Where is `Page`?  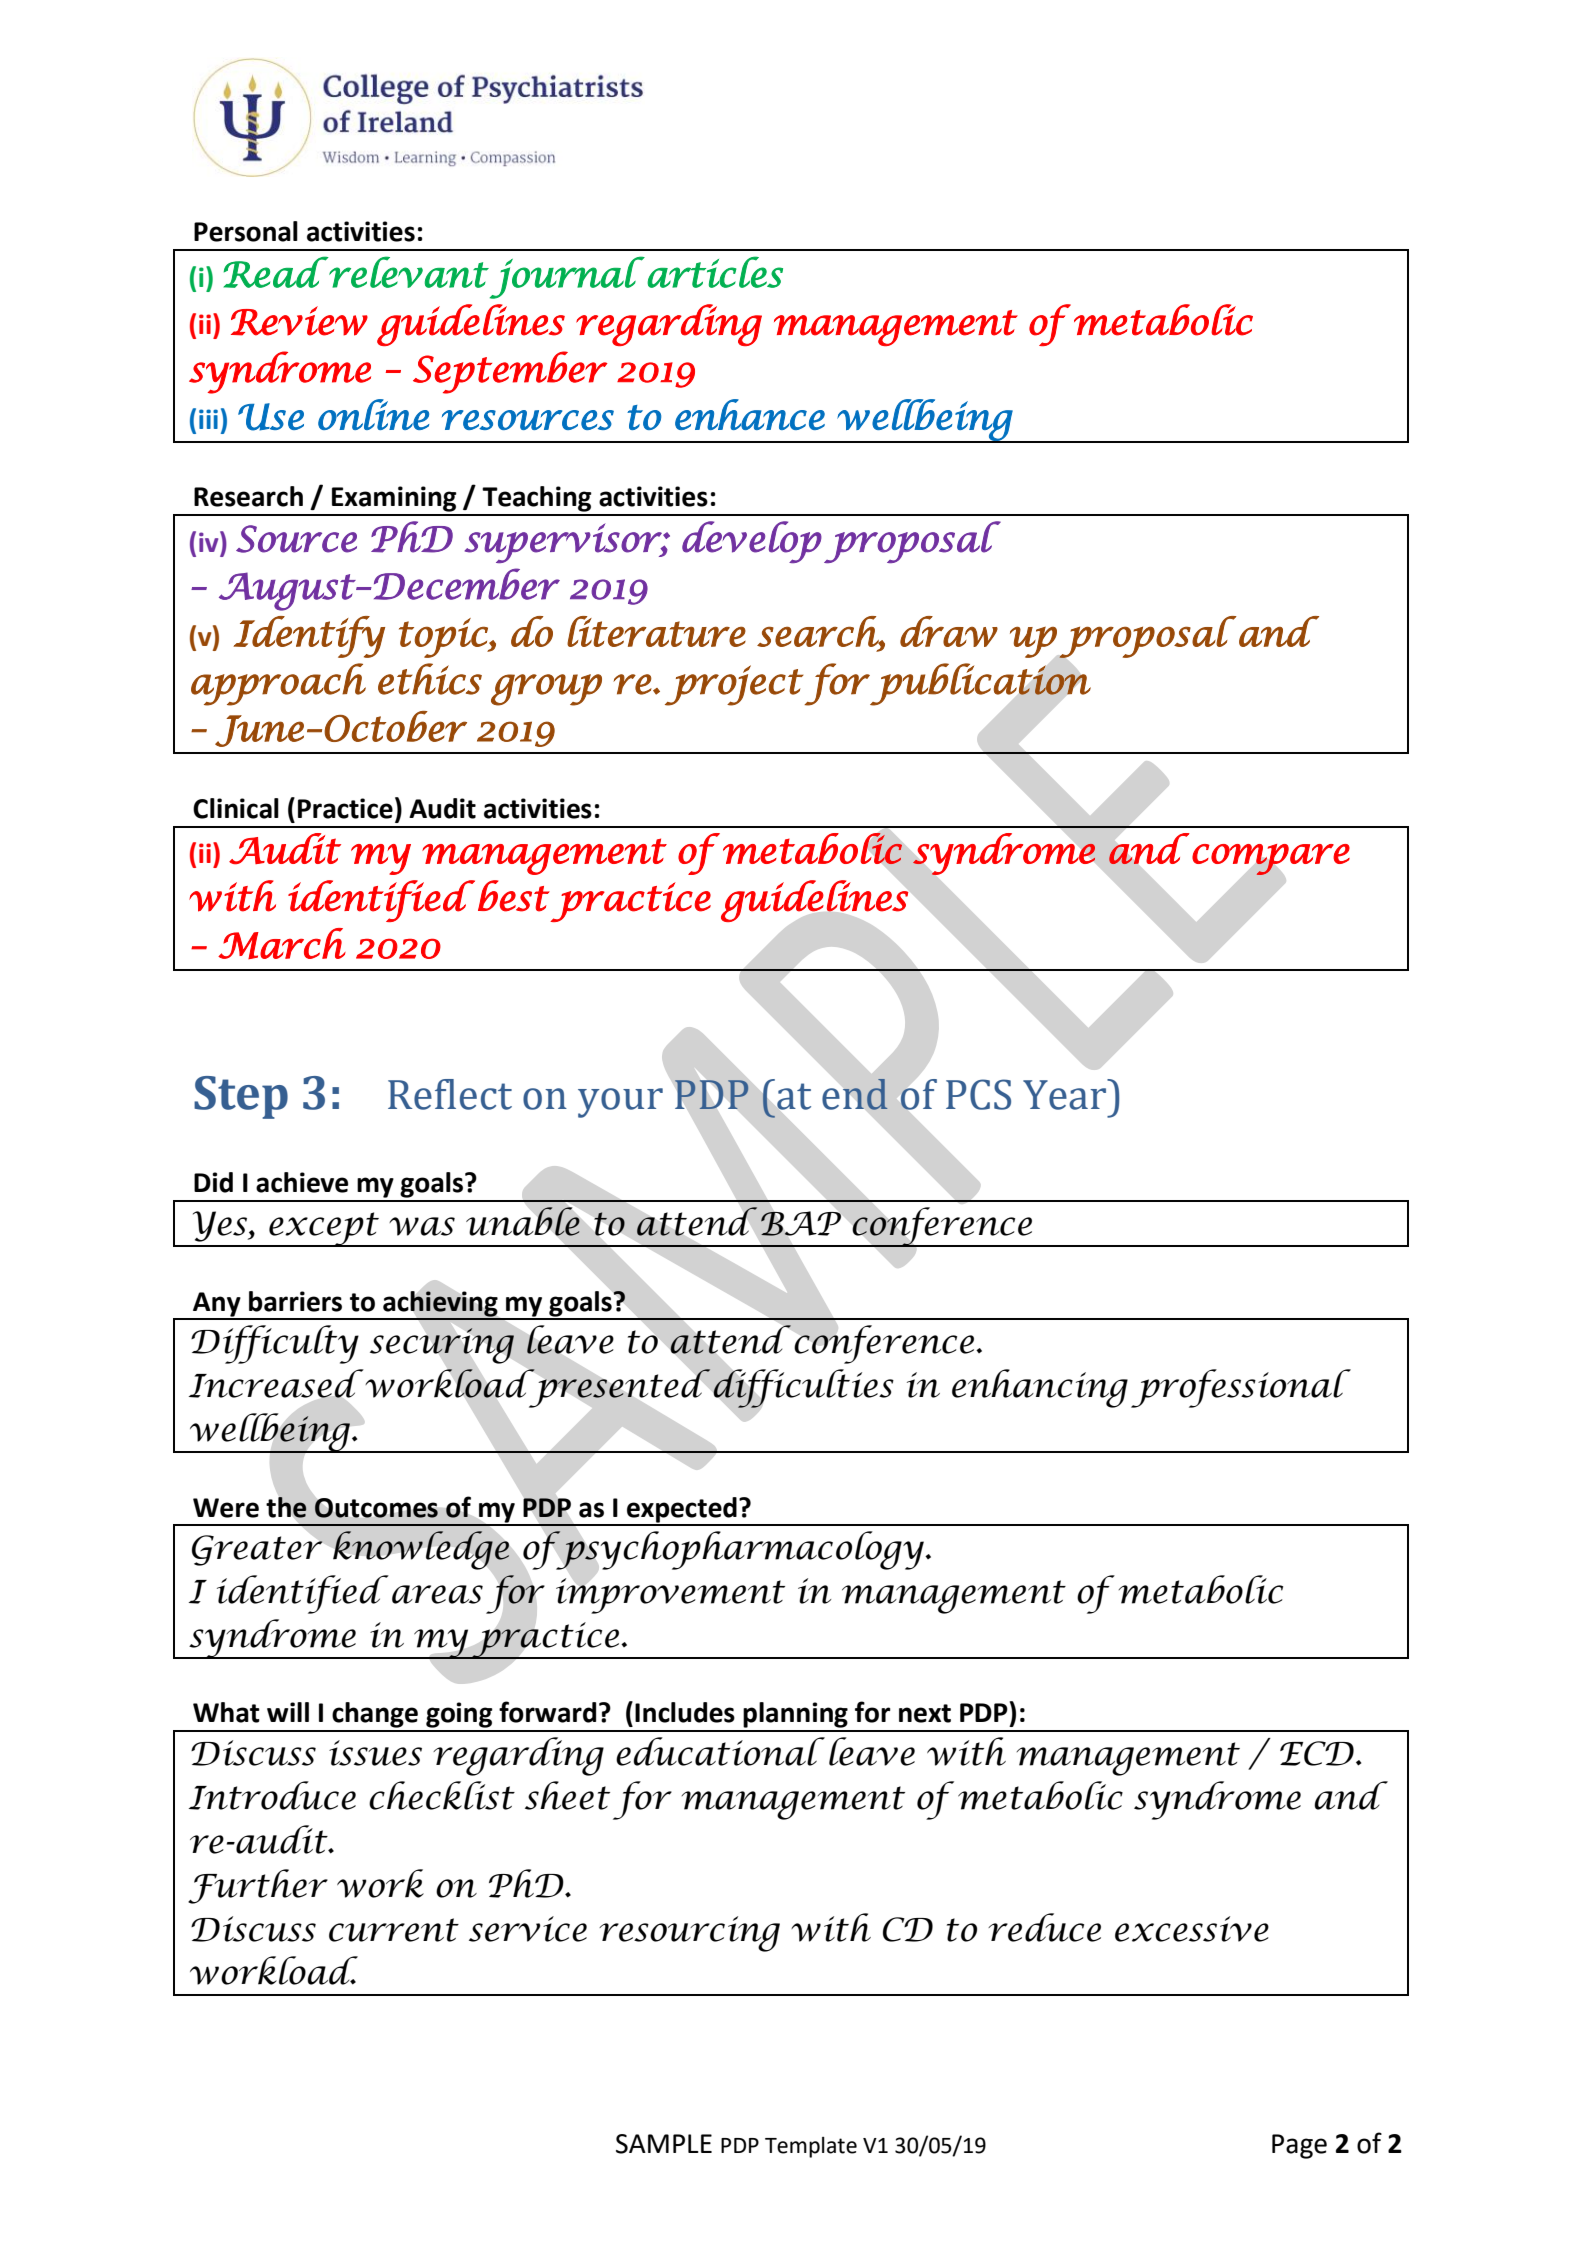
Page is located at coordinates (1299, 2146).
